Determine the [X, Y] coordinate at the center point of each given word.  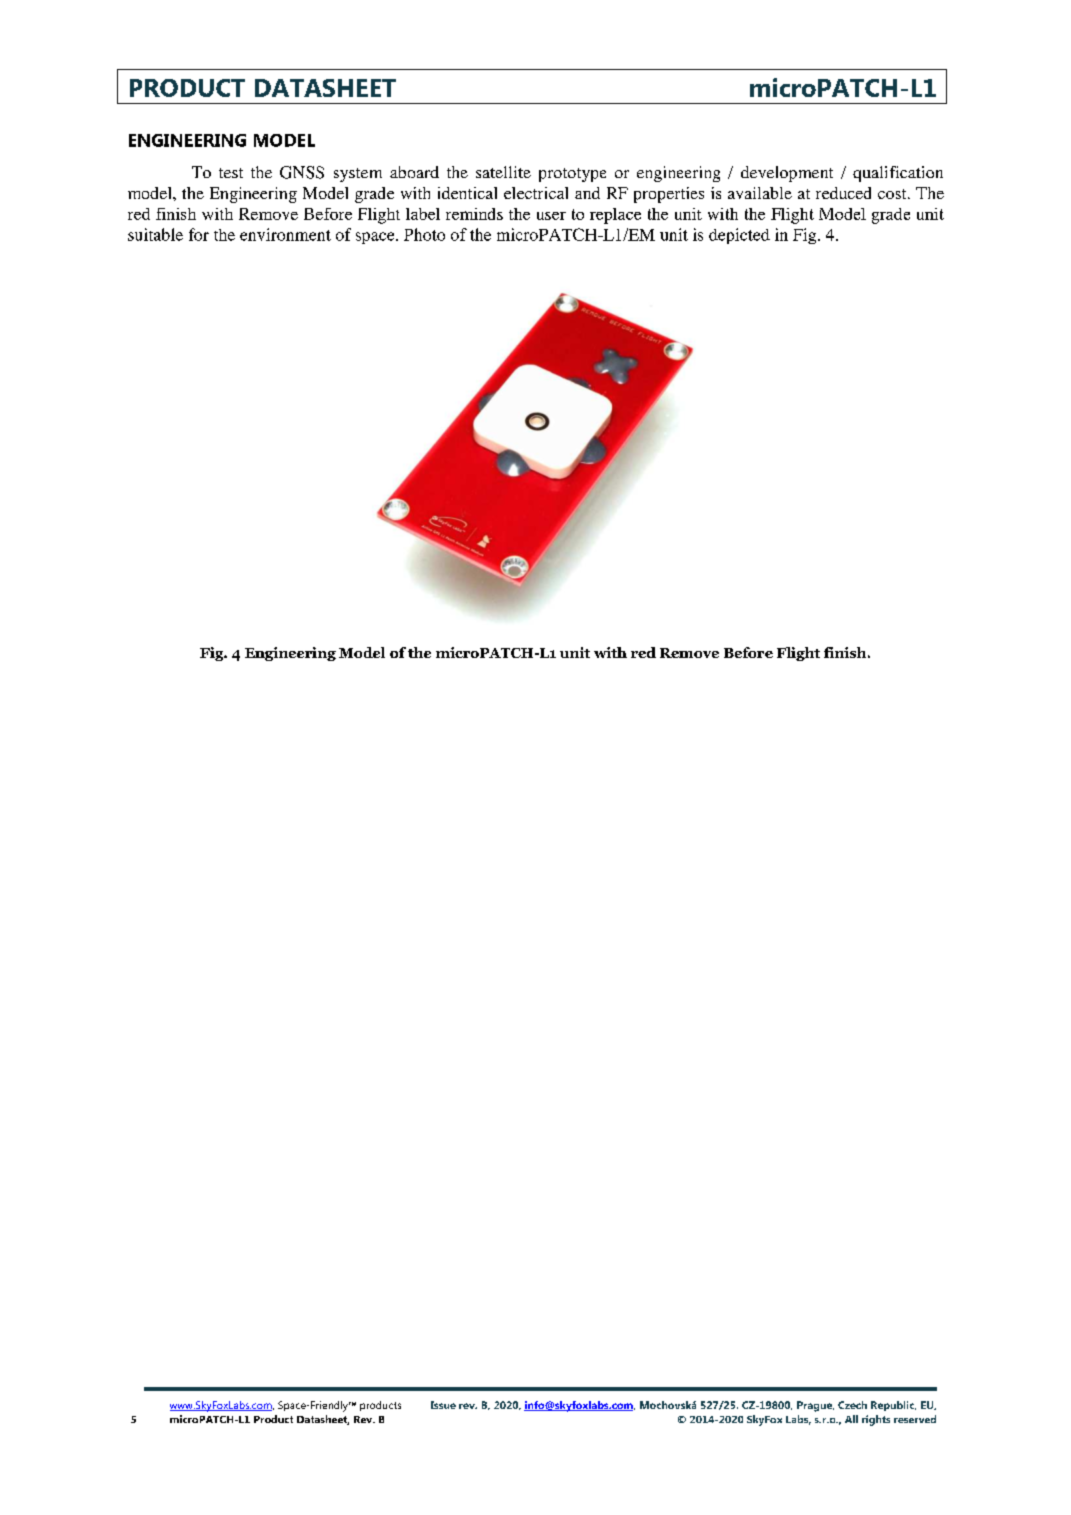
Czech [852, 1405]
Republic [893, 1406]
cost [893, 194]
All [851, 1419]
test [231, 173]
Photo [424, 234]
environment [285, 234]
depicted [739, 236]
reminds [474, 214]
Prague [815, 1406]
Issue [443, 1405]
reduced [843, 193]
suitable [155, 234]
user [551, 216]
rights [876, 1420]
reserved [915, 1419]
